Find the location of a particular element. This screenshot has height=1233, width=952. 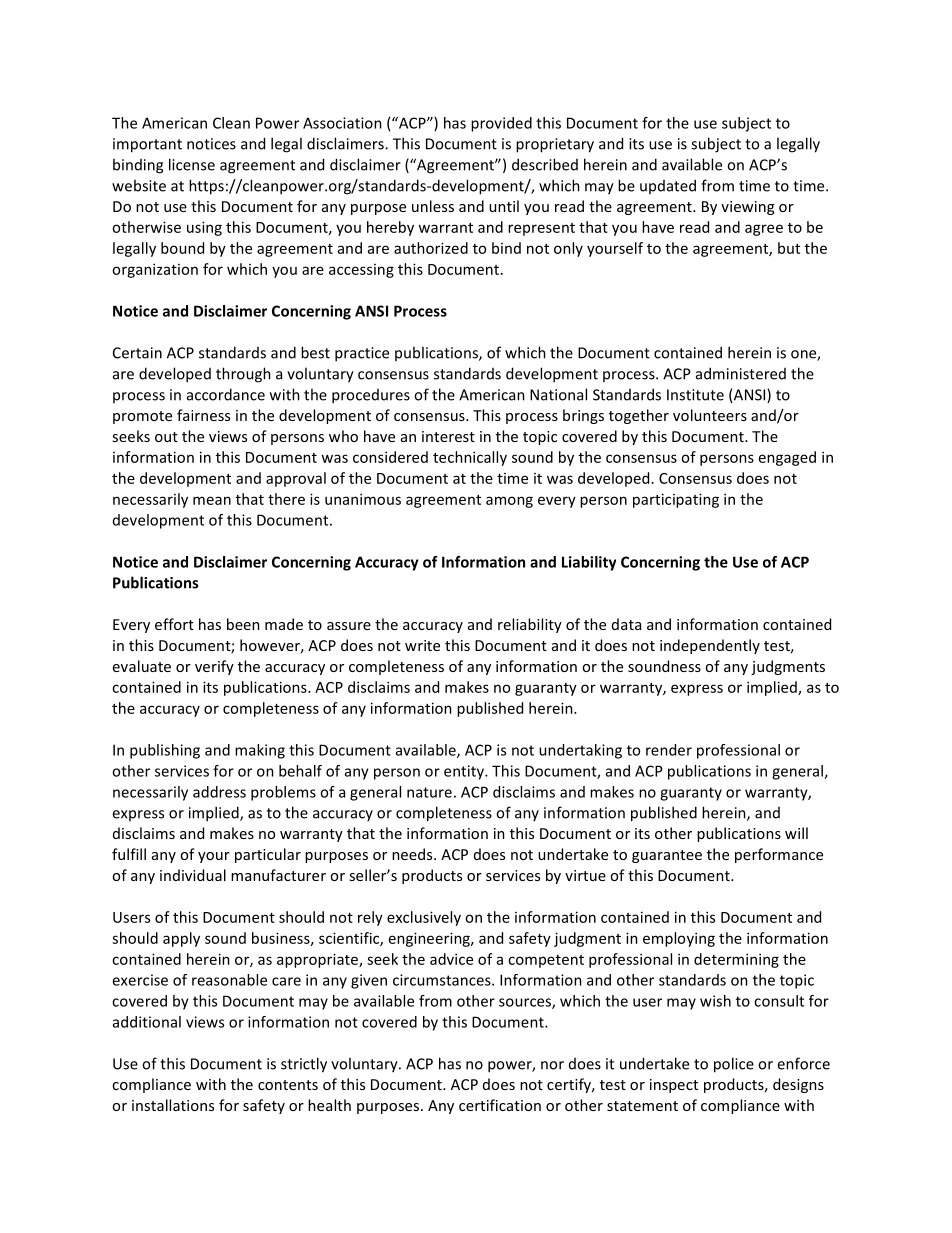

updated is located at coordinates (668, 186).
